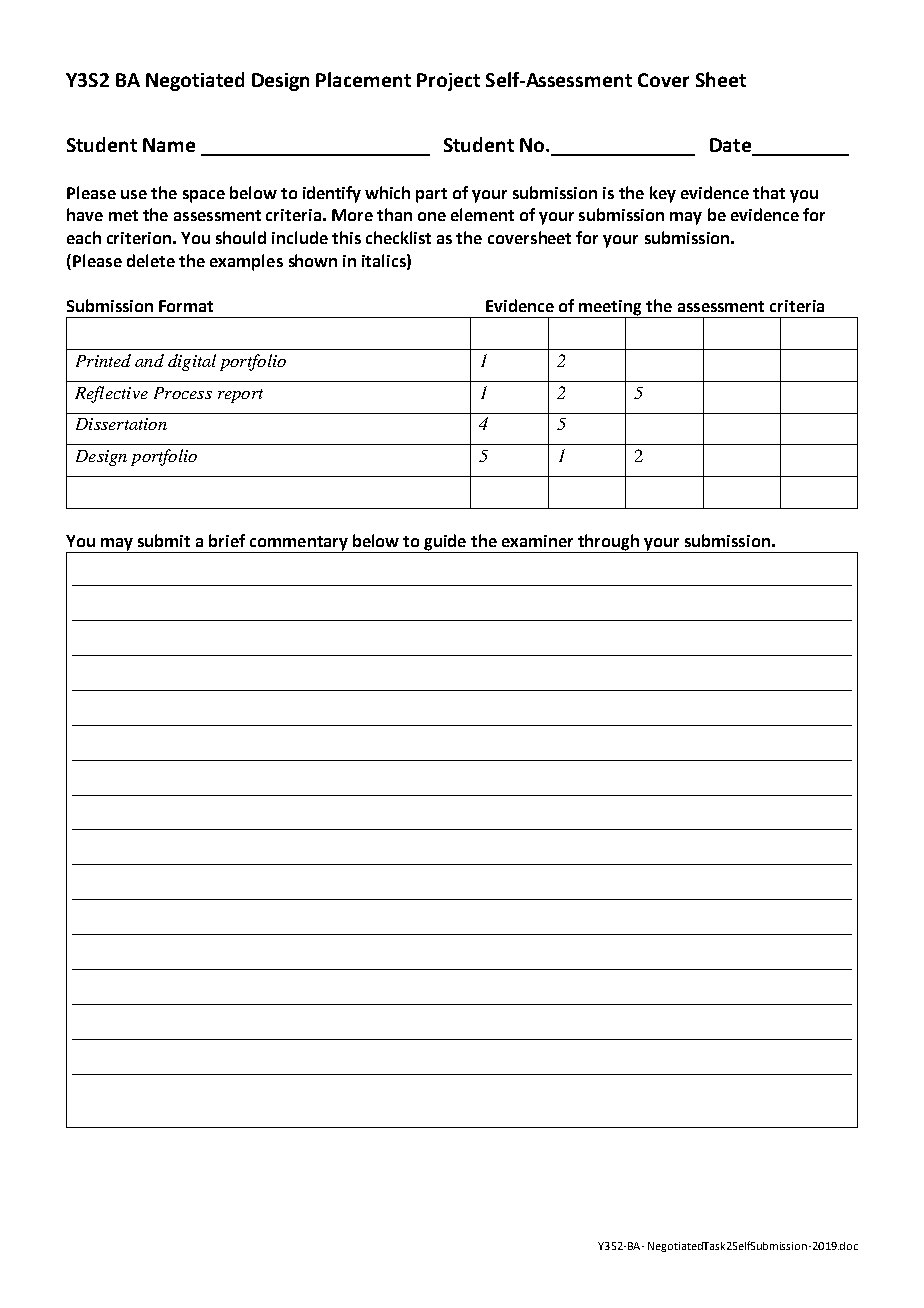  I want to click on use, so click(134, 194).
